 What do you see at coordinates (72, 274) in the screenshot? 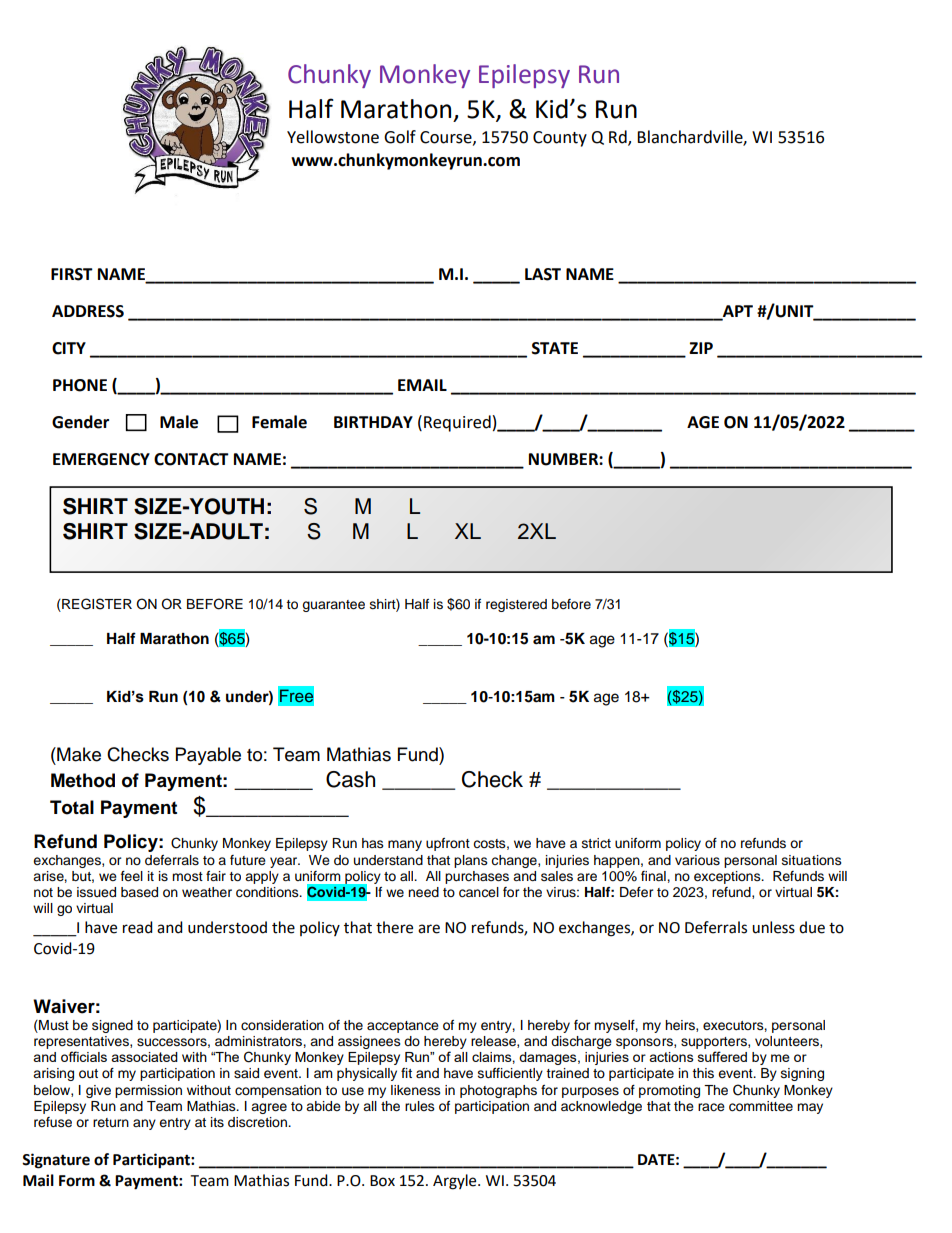
I see `FIRST` at bounding box center [72, 274].
